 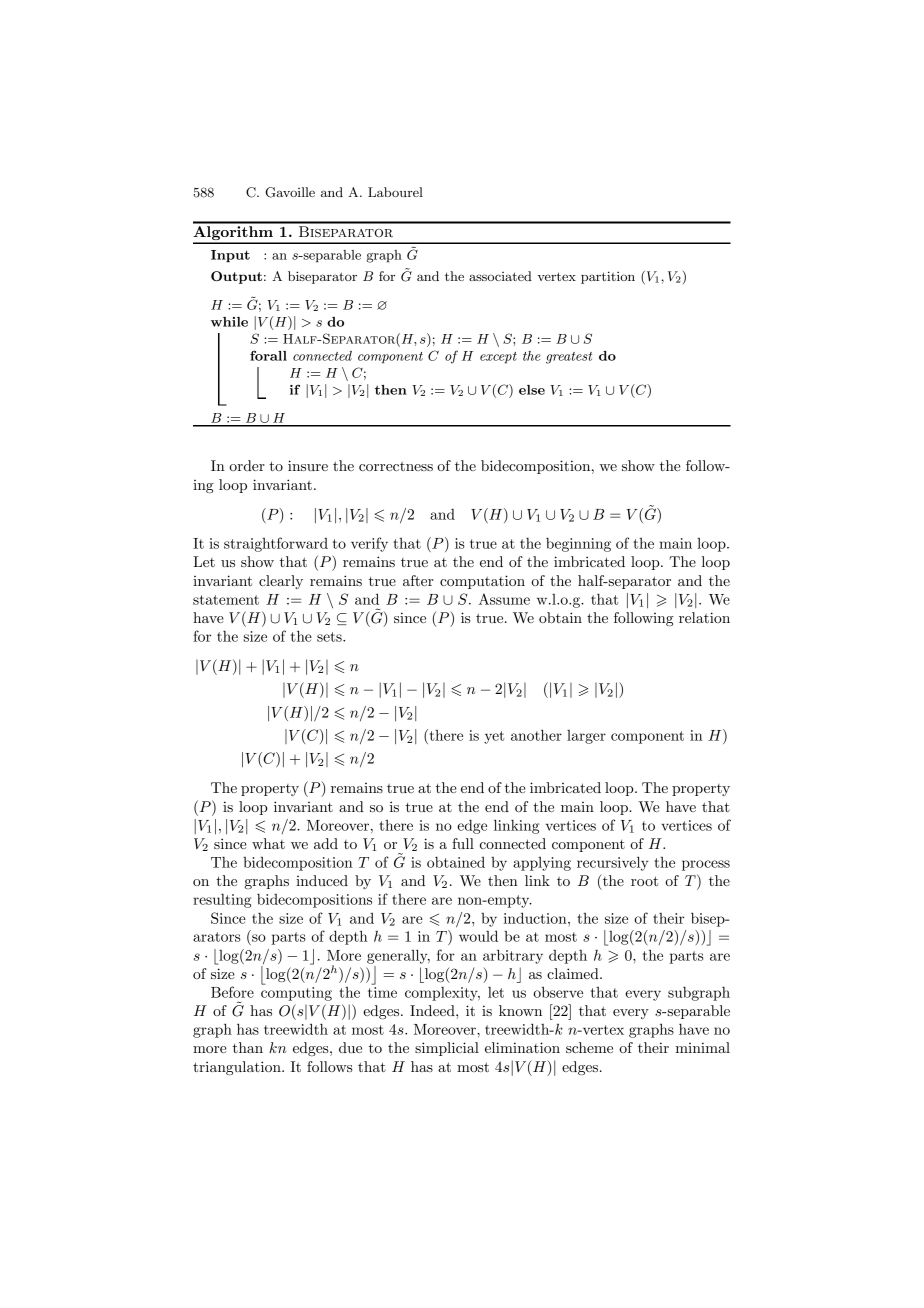 What do you see at coordinates (494, 737) in the document?
I see `yet` at bounding box center [494, 737].
